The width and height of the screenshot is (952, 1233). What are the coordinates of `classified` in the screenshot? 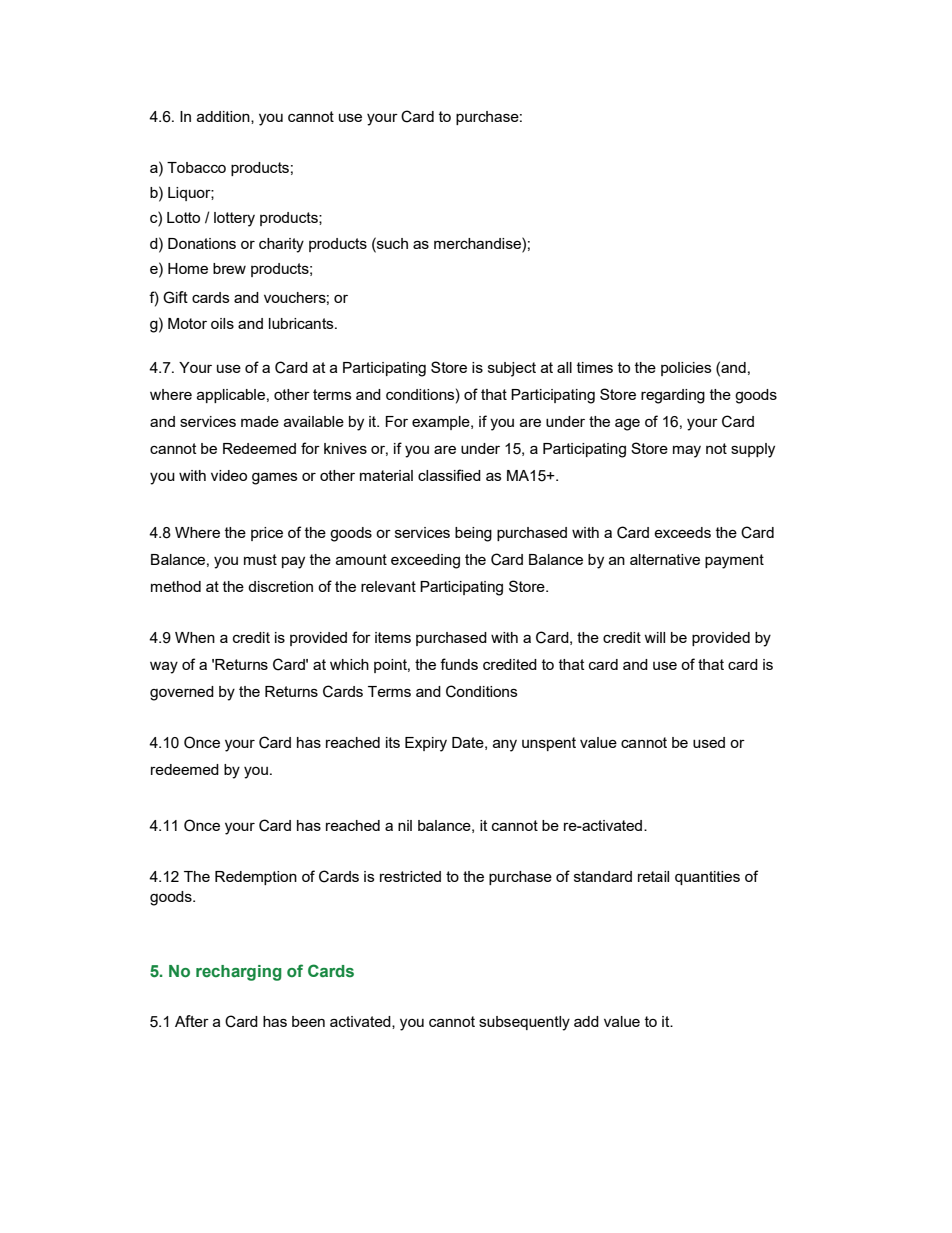 It's located at (449, 475).
